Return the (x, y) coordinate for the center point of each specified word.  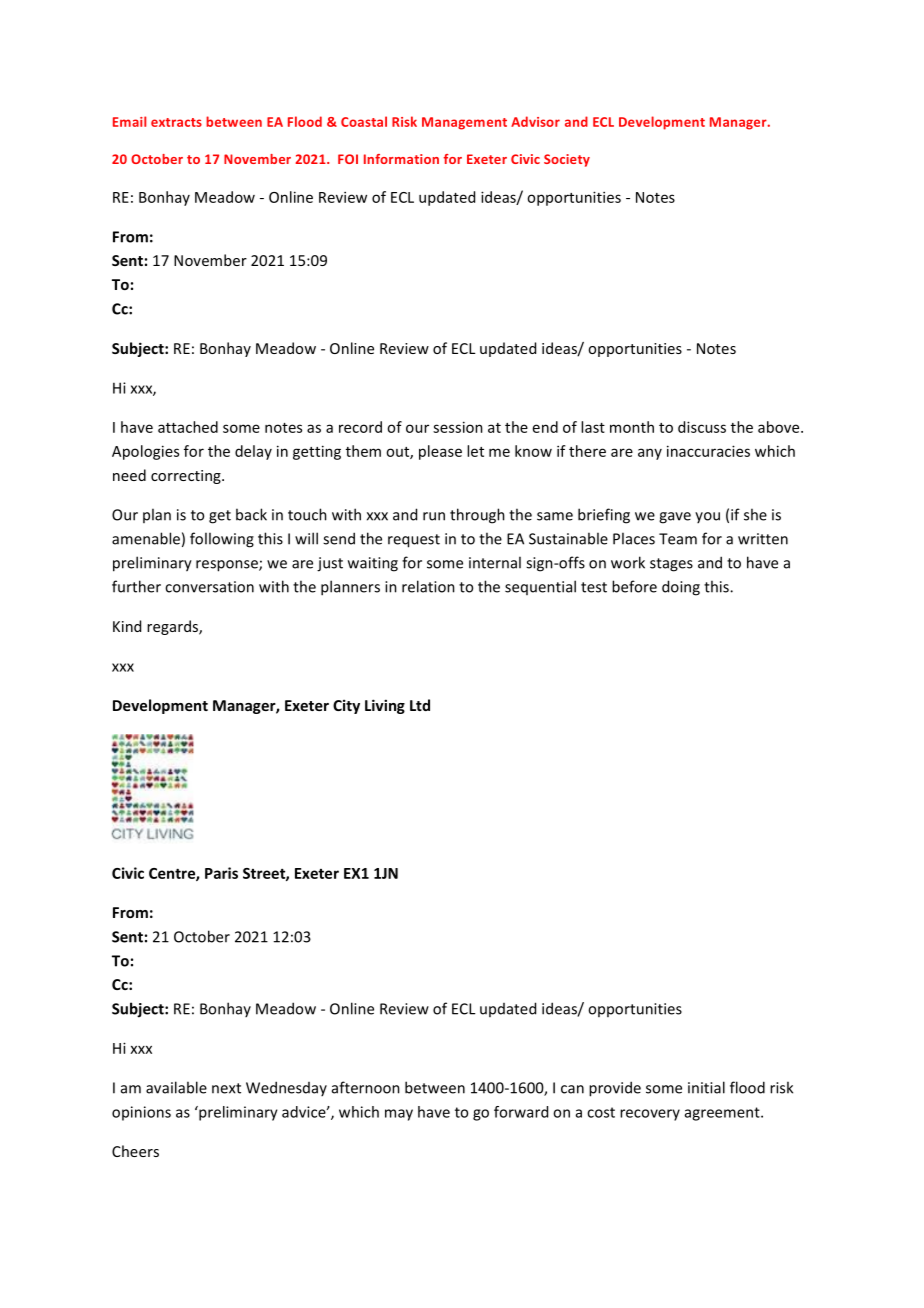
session (458, 427)
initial (706, 1087)
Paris (221, 873)
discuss (702, 427)
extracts (176, 122)
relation (428, 586)
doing (681, 588)
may (399, 1115)
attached (188, 427)
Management (464, 123)
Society (567, 160)
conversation (209, 587)
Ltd (420, 705)
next (226, 1088)
